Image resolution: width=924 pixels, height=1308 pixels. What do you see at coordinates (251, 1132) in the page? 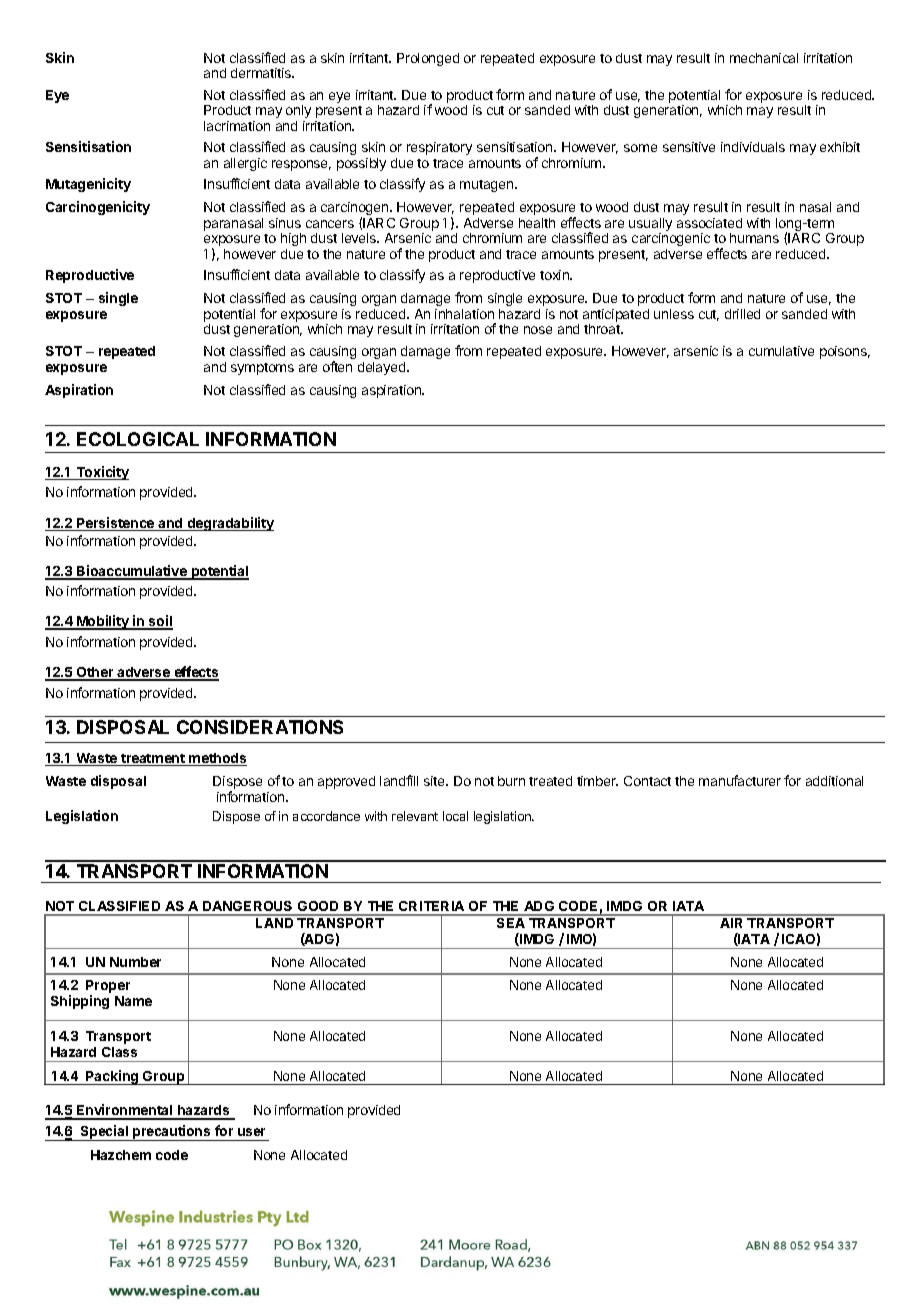
I see `user` at bounding box center [251, 1132].
